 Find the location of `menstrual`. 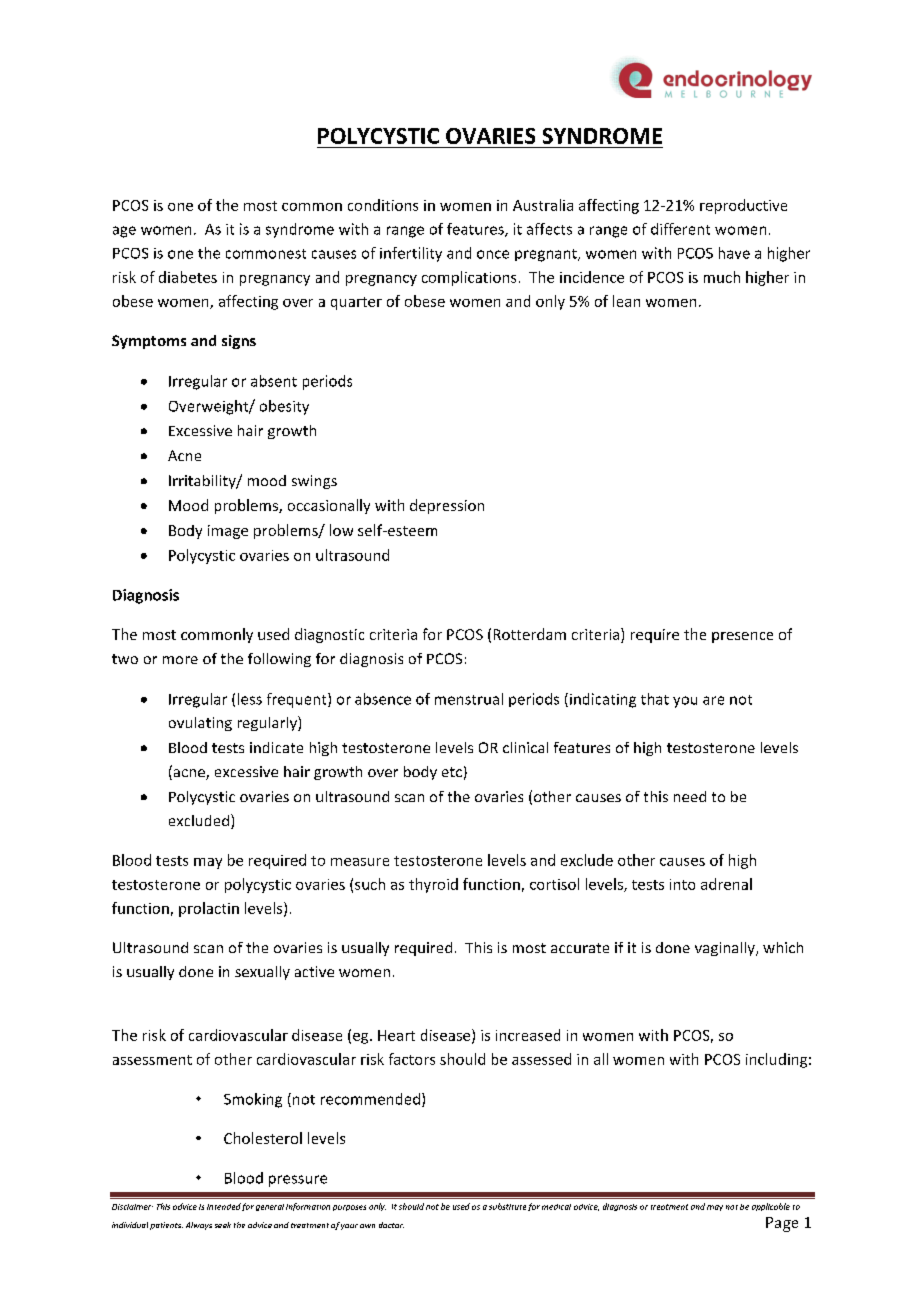

menstrual is located at coordinates (469, 699).
